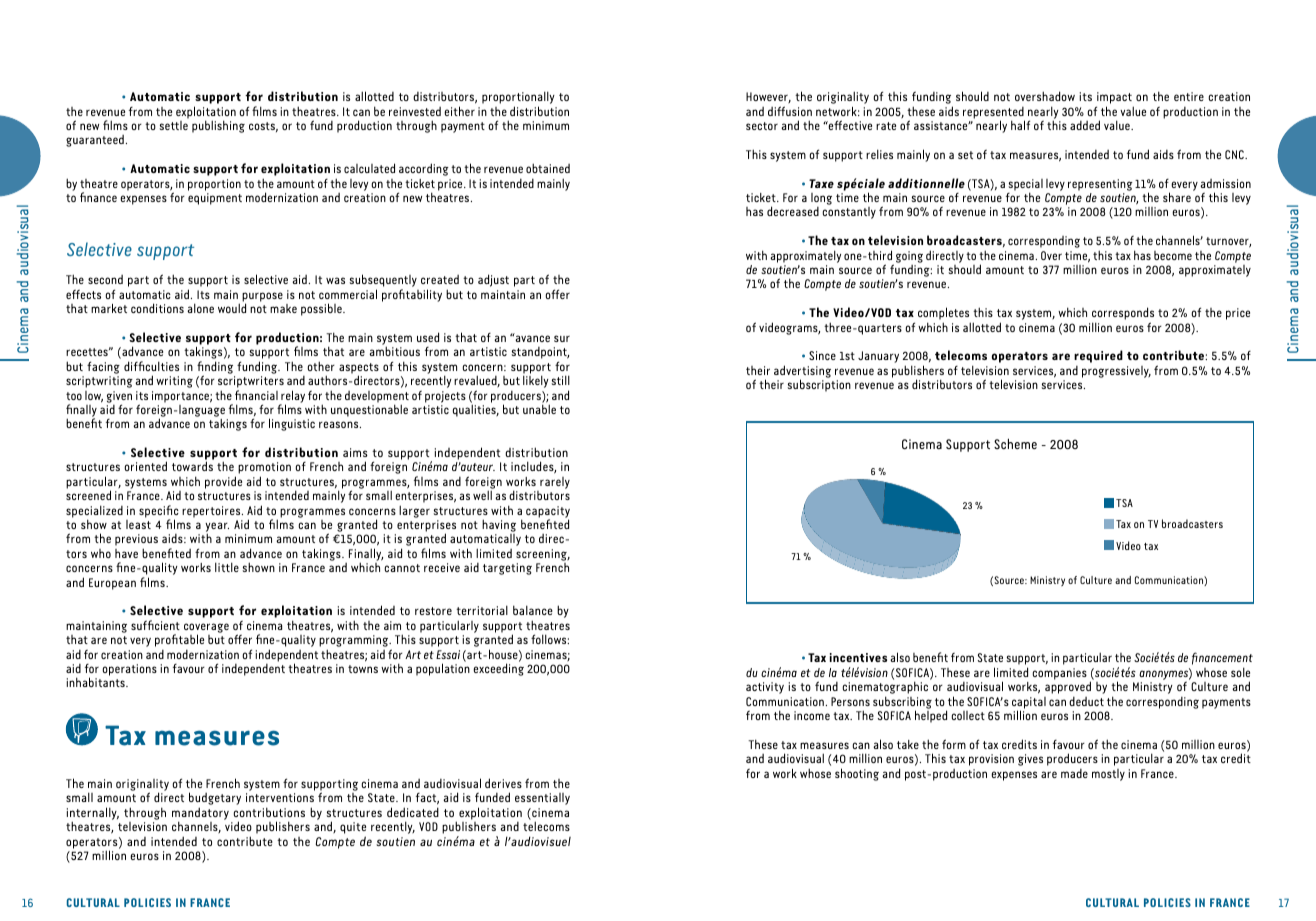  Describe the element at coordinates (192, 466) in the screenshot. I see `towards` at that location.
